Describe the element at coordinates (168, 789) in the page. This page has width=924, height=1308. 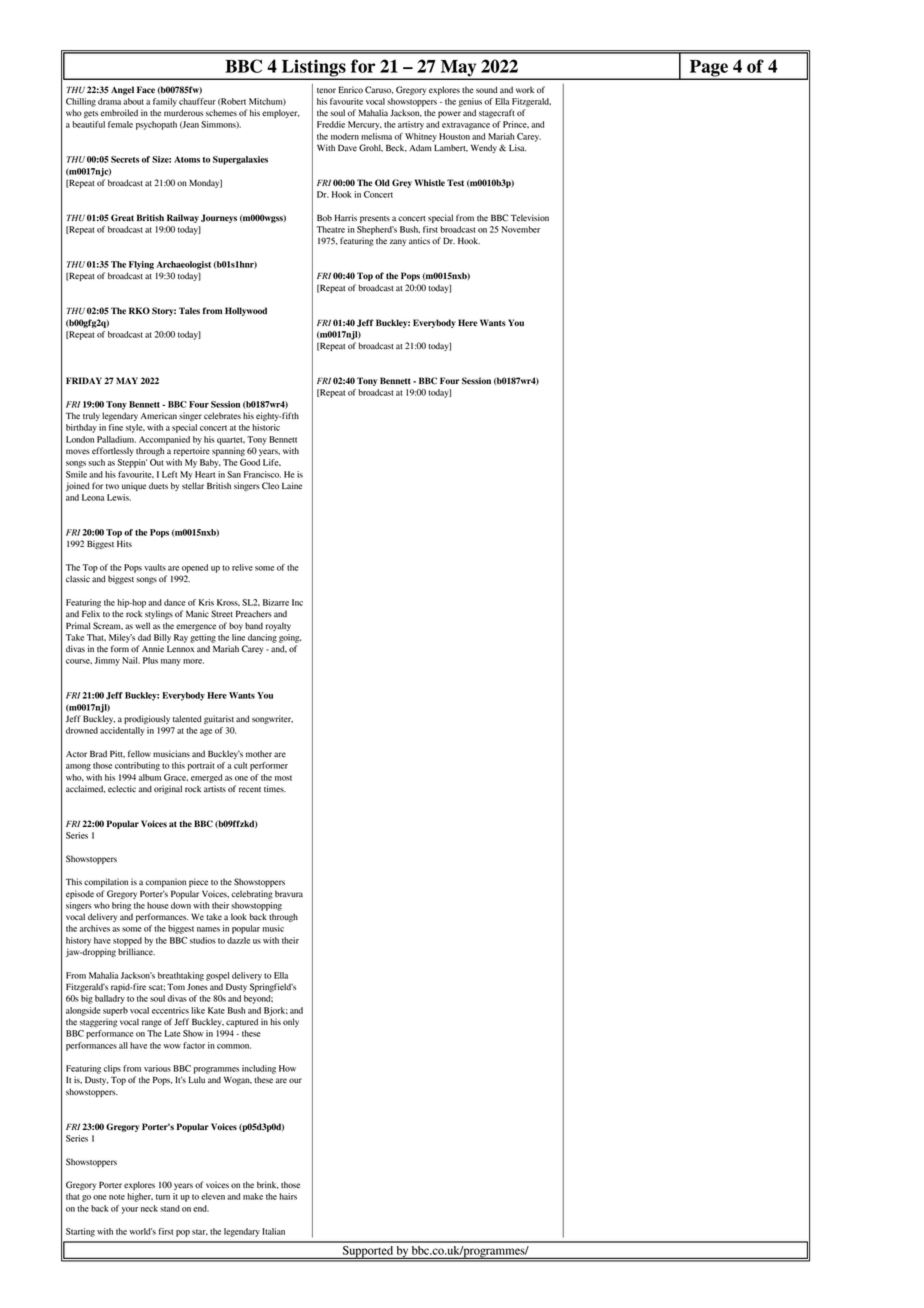
I see `original` at that location.
